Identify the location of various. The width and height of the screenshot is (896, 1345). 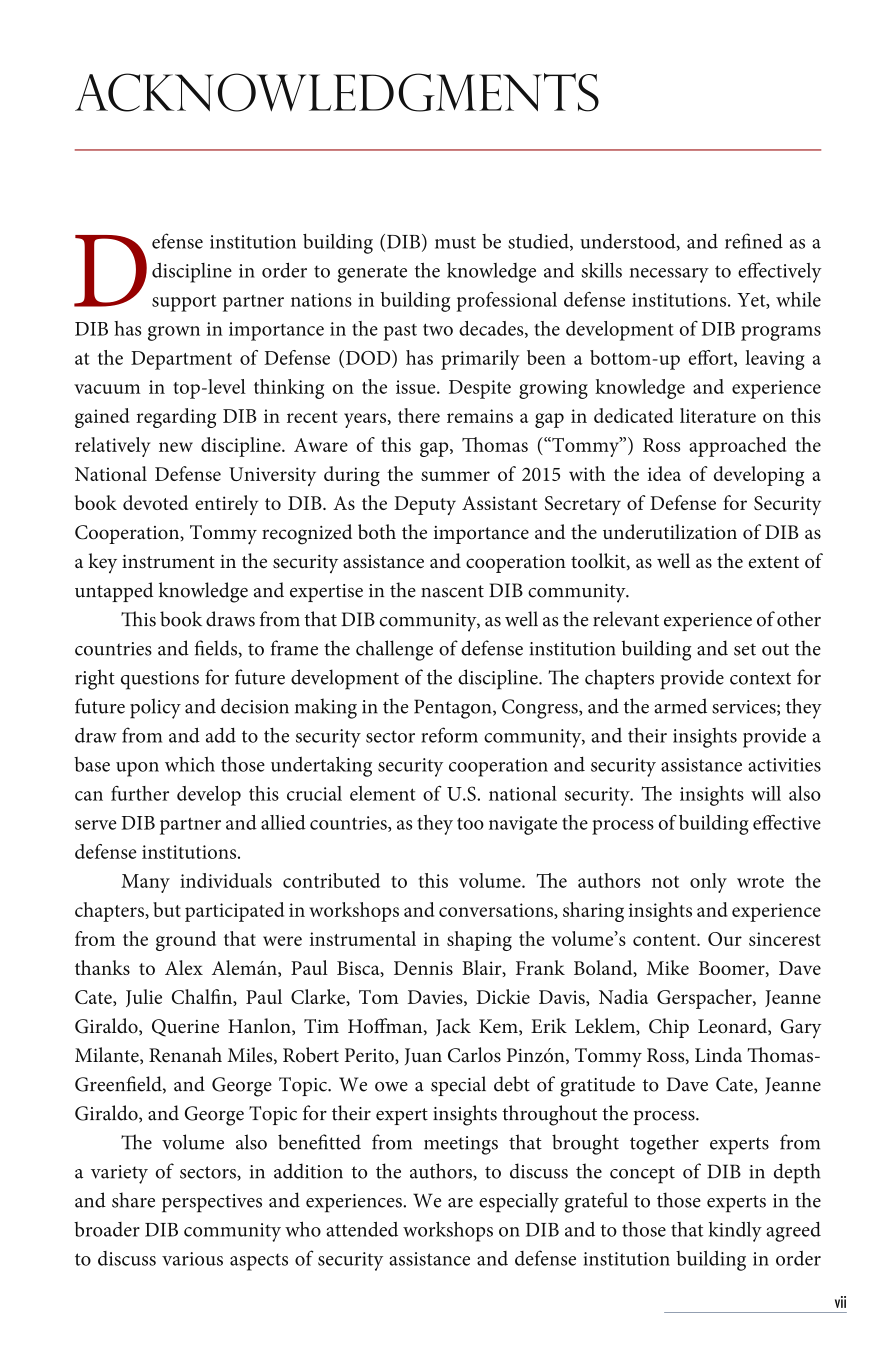
(192, 1259).
